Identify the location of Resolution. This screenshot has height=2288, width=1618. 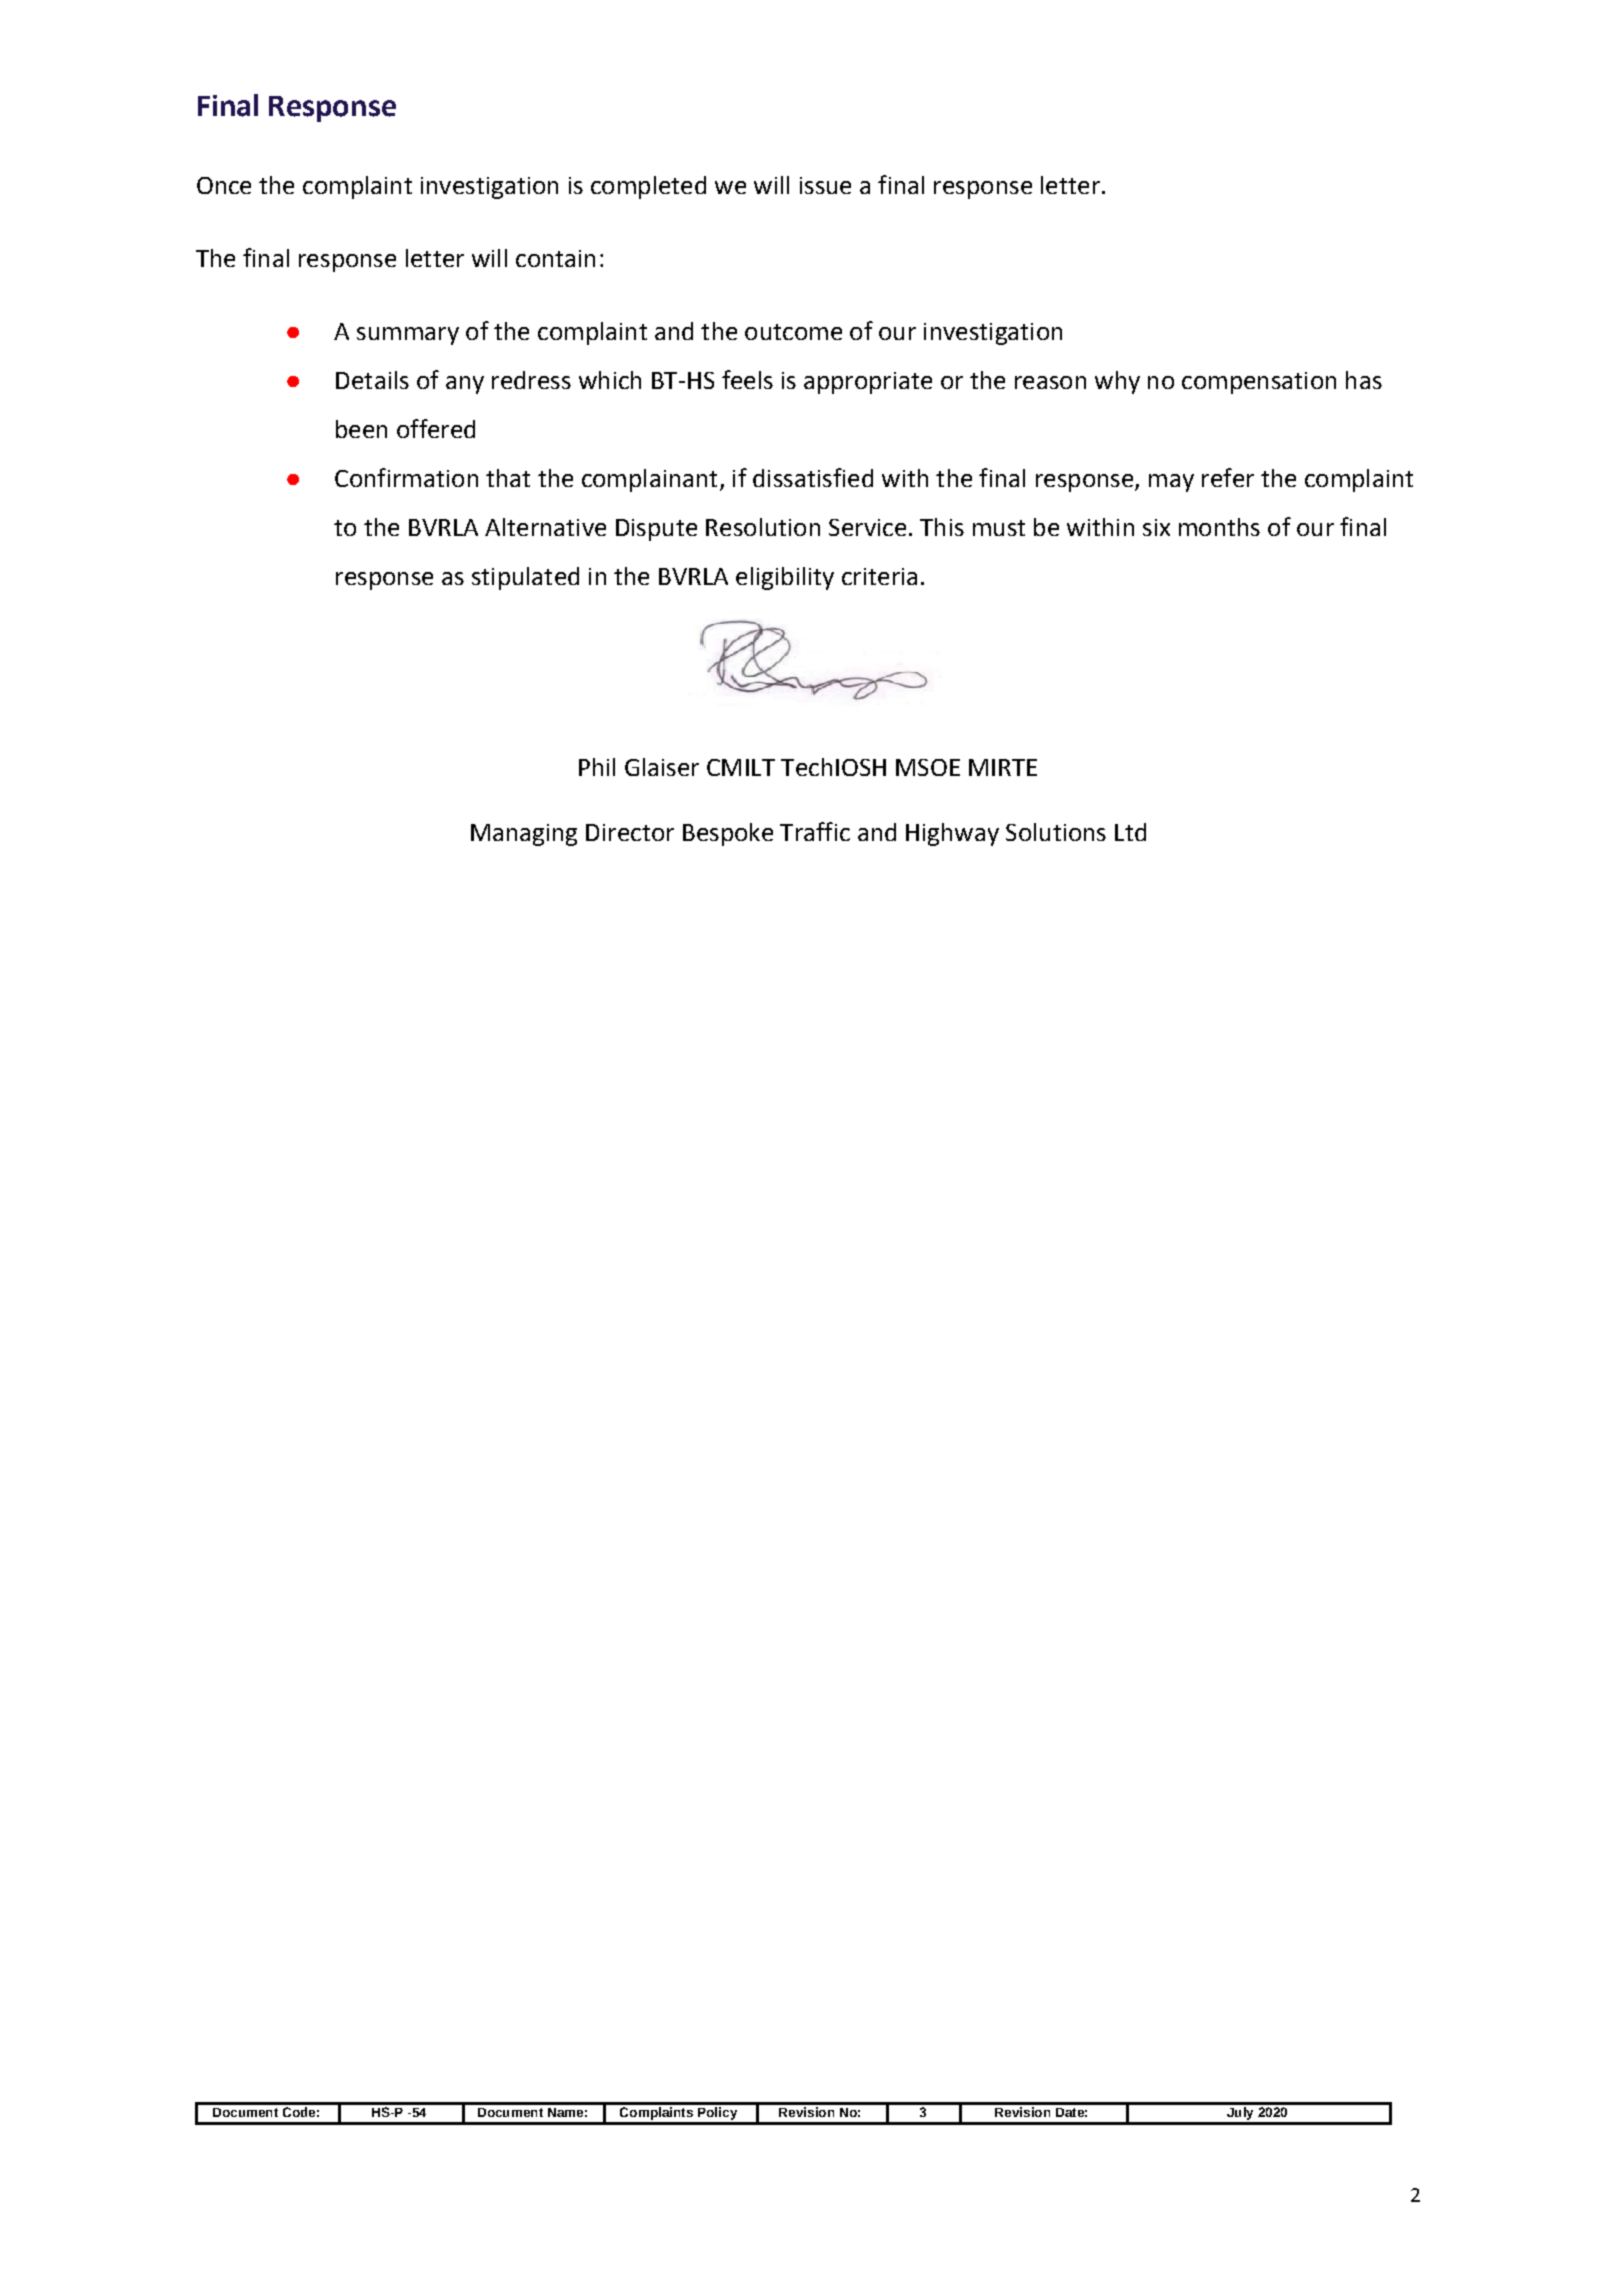
(763, 527).
